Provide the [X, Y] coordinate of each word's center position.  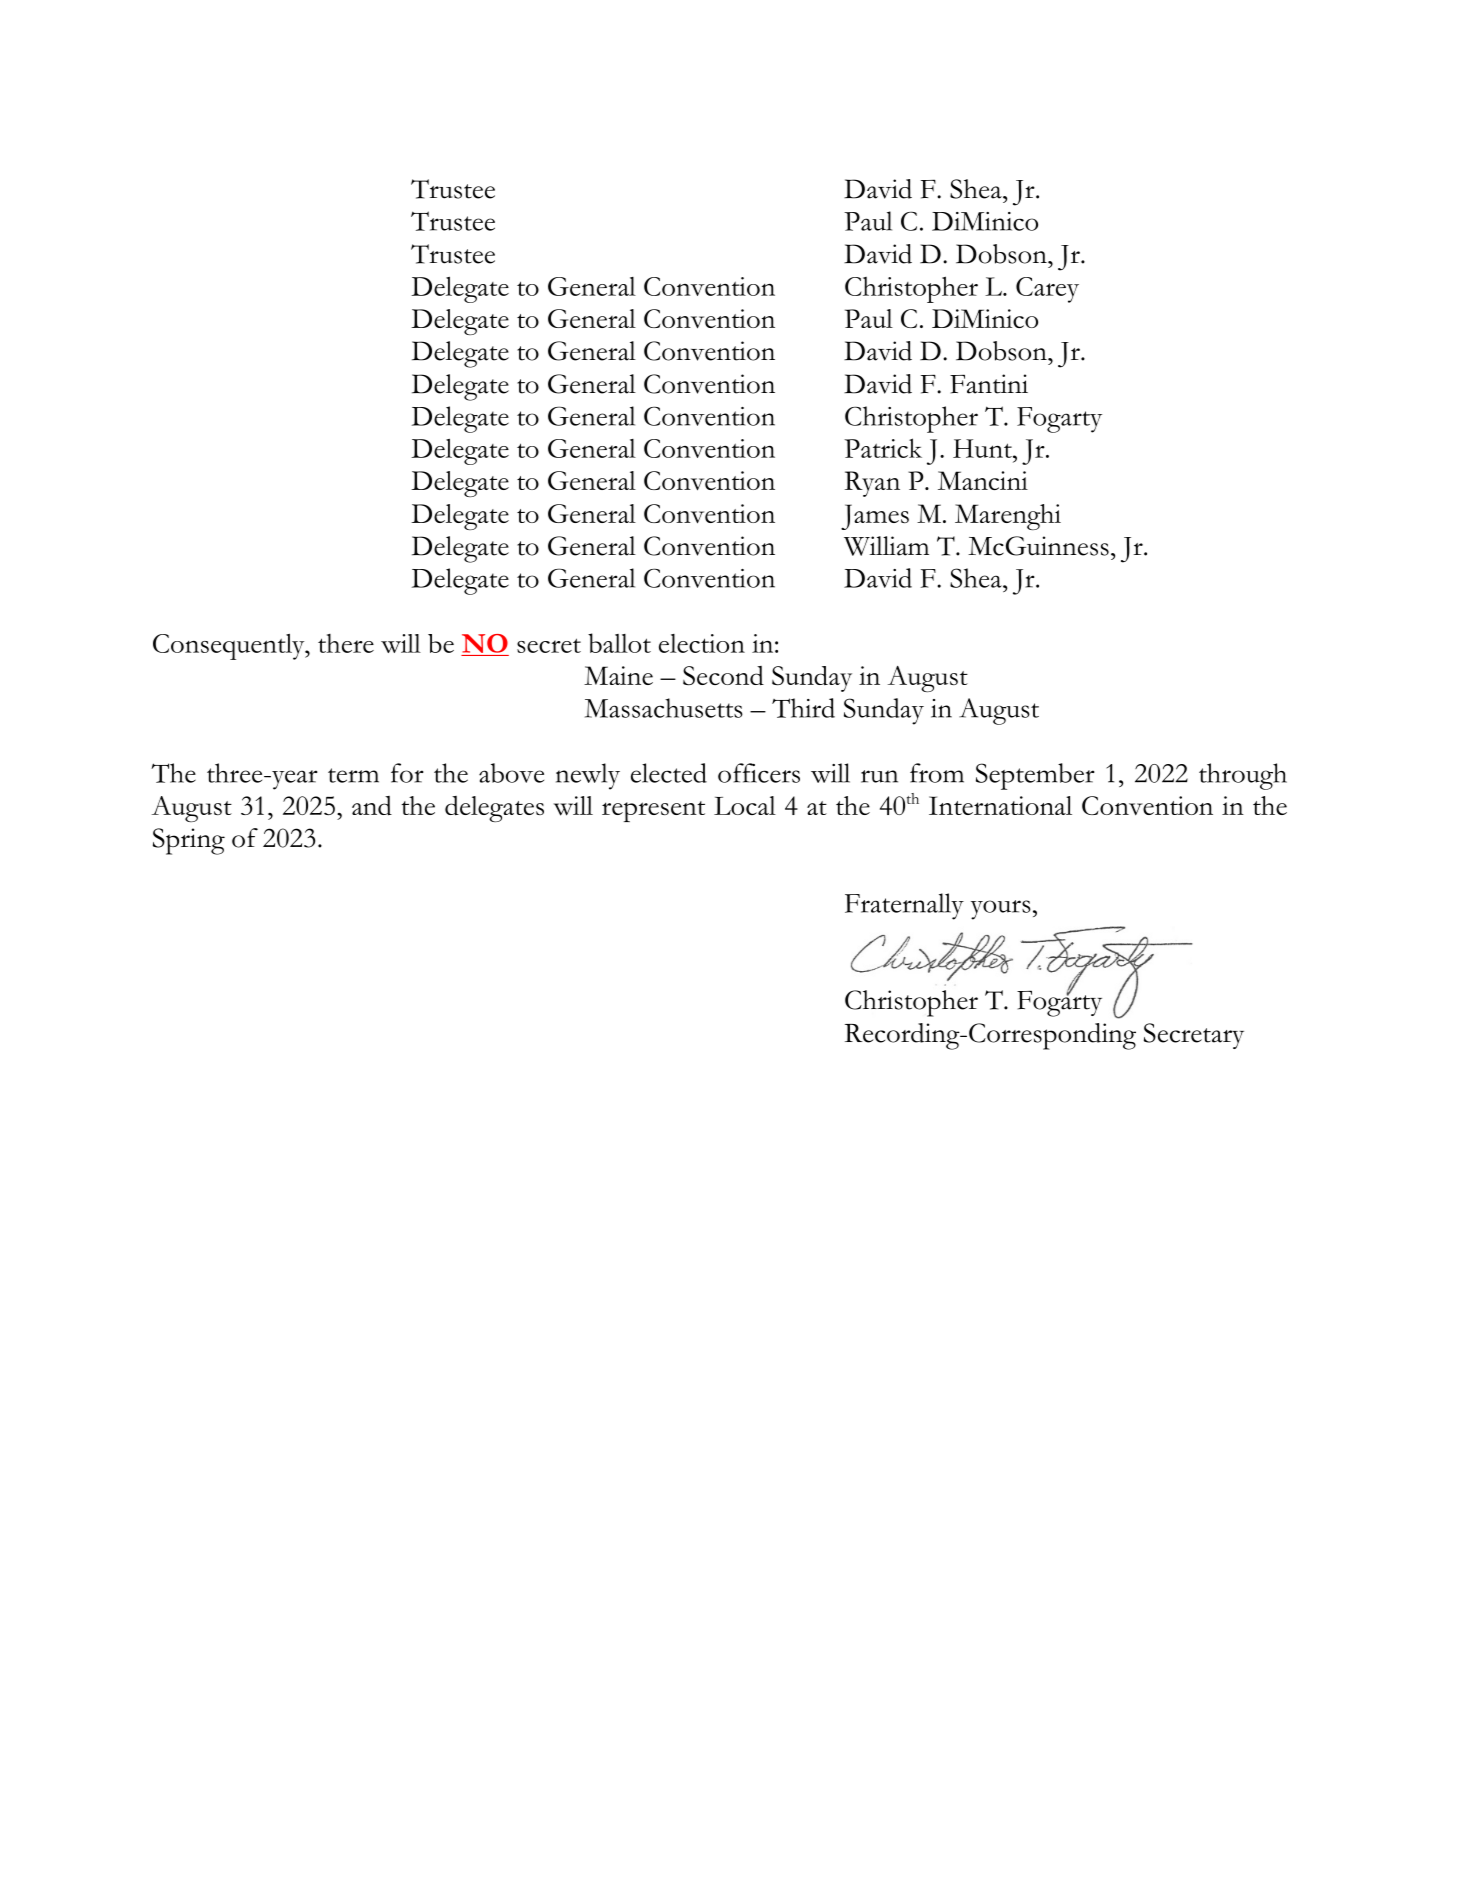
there [346, 643]
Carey [1047, 290]
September [1035, 776]
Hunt [983, 448]
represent [653, 811]
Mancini [983, 480]
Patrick [883, 448]
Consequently [230, 647]
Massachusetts [664, 708]
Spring [189, 841]
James [875, 517]
